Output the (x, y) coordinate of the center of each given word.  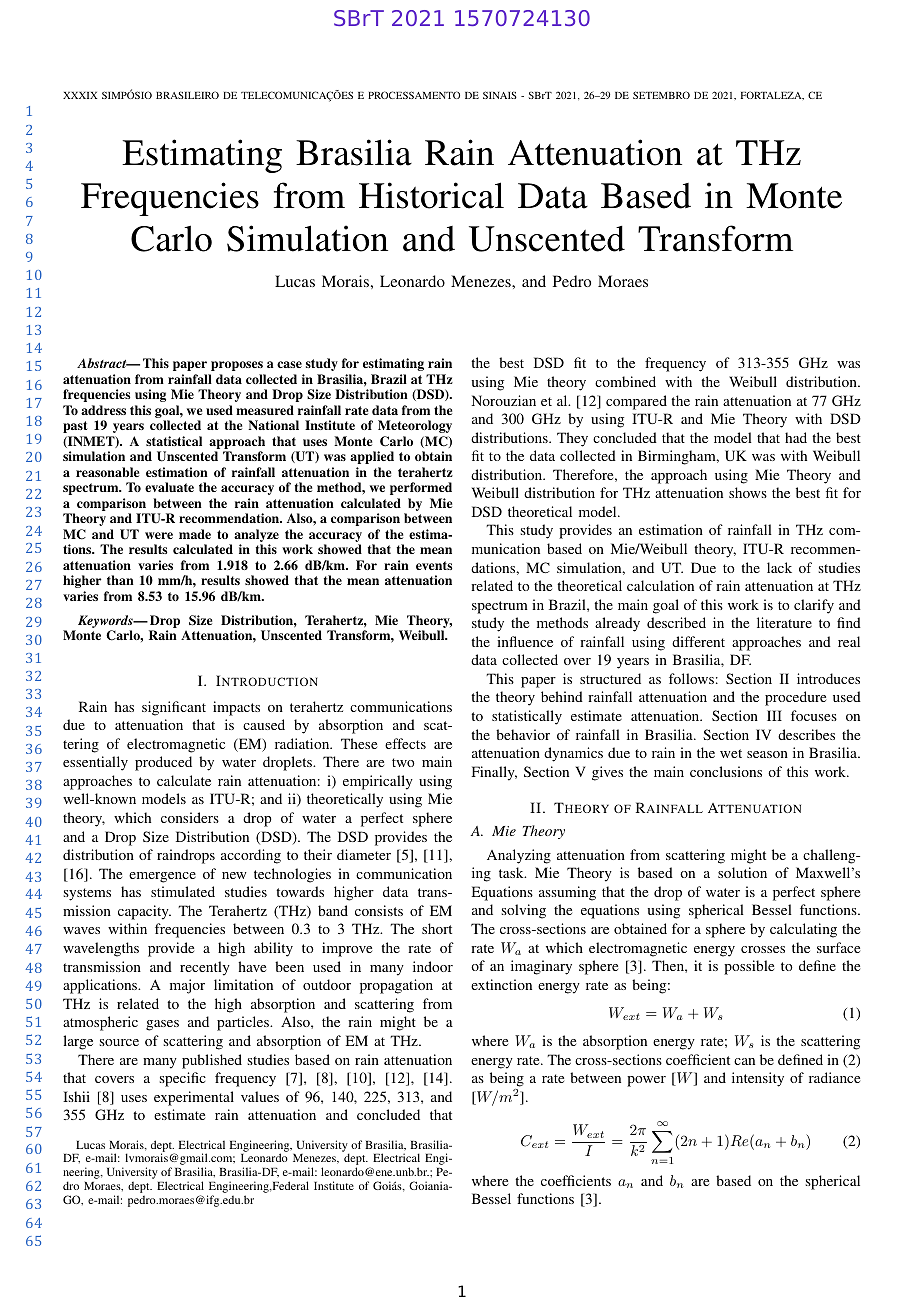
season (767, 754)
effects (405, 743)
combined (625, 381)
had (796, 437)
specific (183, 1079)
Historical (431, 195)
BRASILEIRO (187, 95)
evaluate (169, 487)
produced (163, 763)
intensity (758, 1079)
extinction (501, 984)
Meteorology (415, 426)
